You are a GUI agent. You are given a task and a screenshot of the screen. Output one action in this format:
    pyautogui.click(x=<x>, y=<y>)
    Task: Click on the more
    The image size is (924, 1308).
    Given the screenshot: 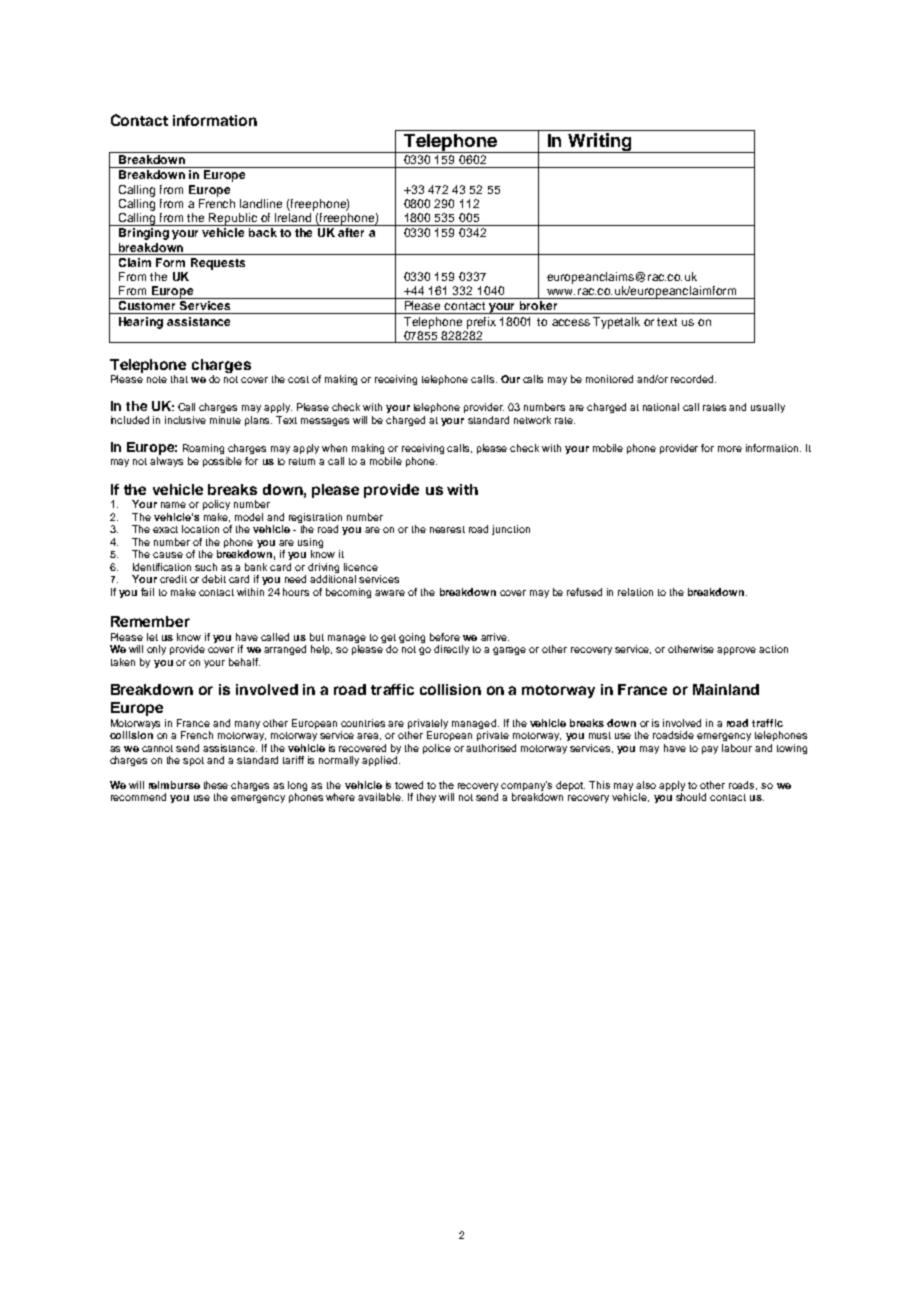 What is the action you would take?
    pyautogui.click(x=730, y=449)
